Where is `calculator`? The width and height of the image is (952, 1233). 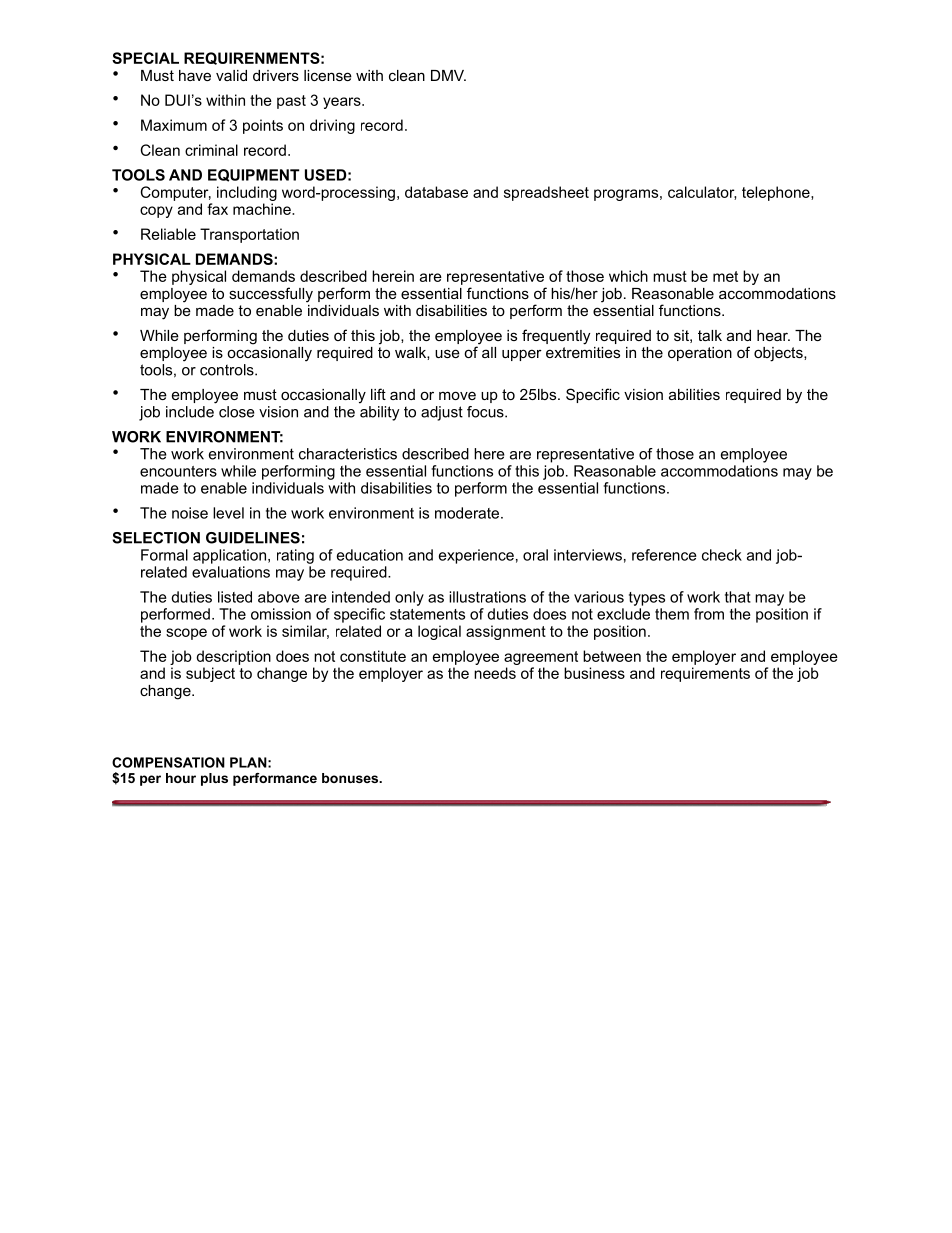 calculator is located at coordinates (702, 193).
